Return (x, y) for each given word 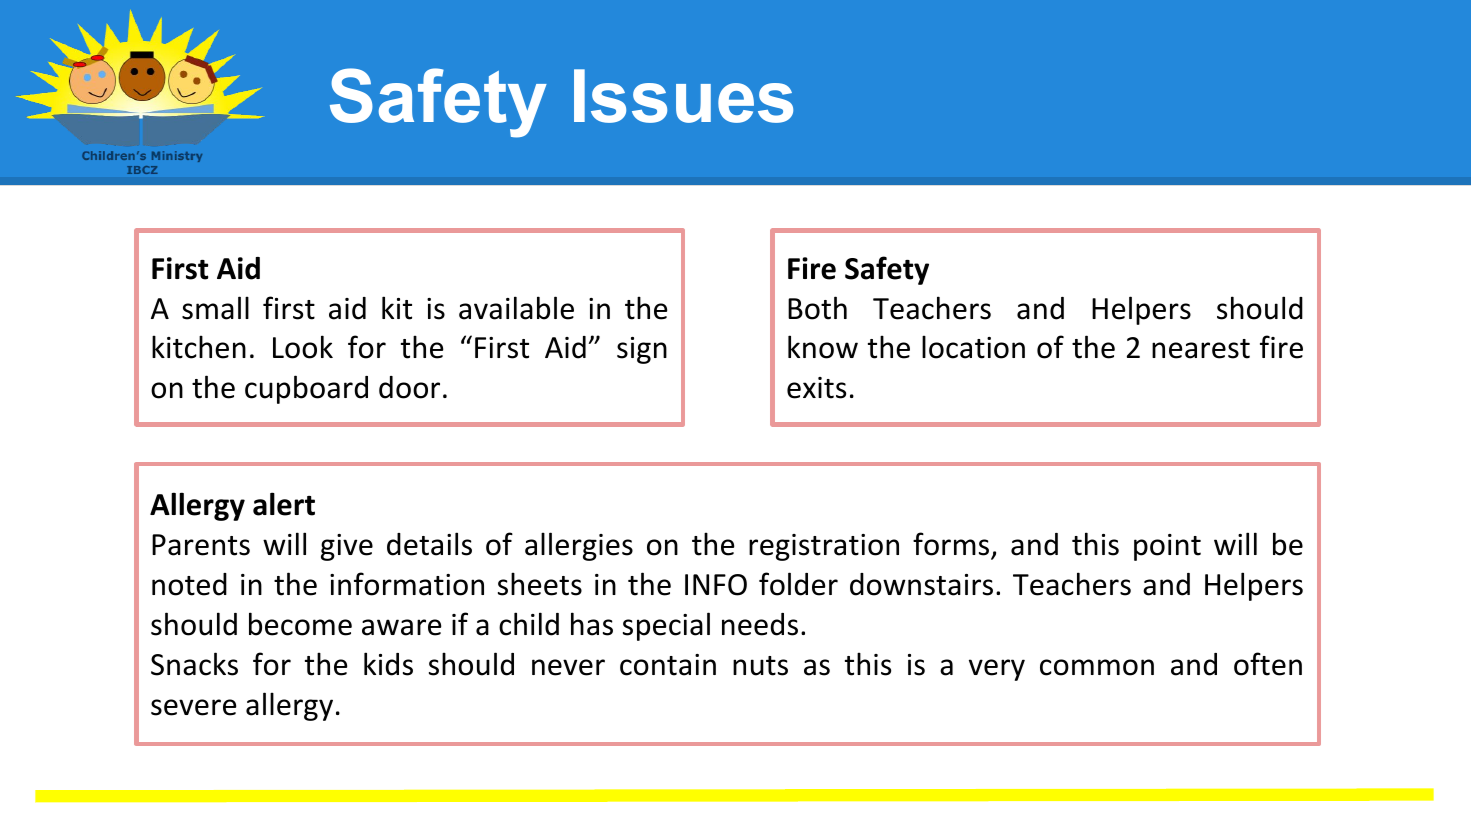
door (409, 387)
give (347, 547)
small (215, 308)
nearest (1201, 349)
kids (388, 664)
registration (824, 547)
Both (817, 308)
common (1097, 667)
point (1167, 547)
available (516, 308)
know (823, 347)
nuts (760, 666)
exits (816, 388)
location (973, 347)
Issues (683, 96)
